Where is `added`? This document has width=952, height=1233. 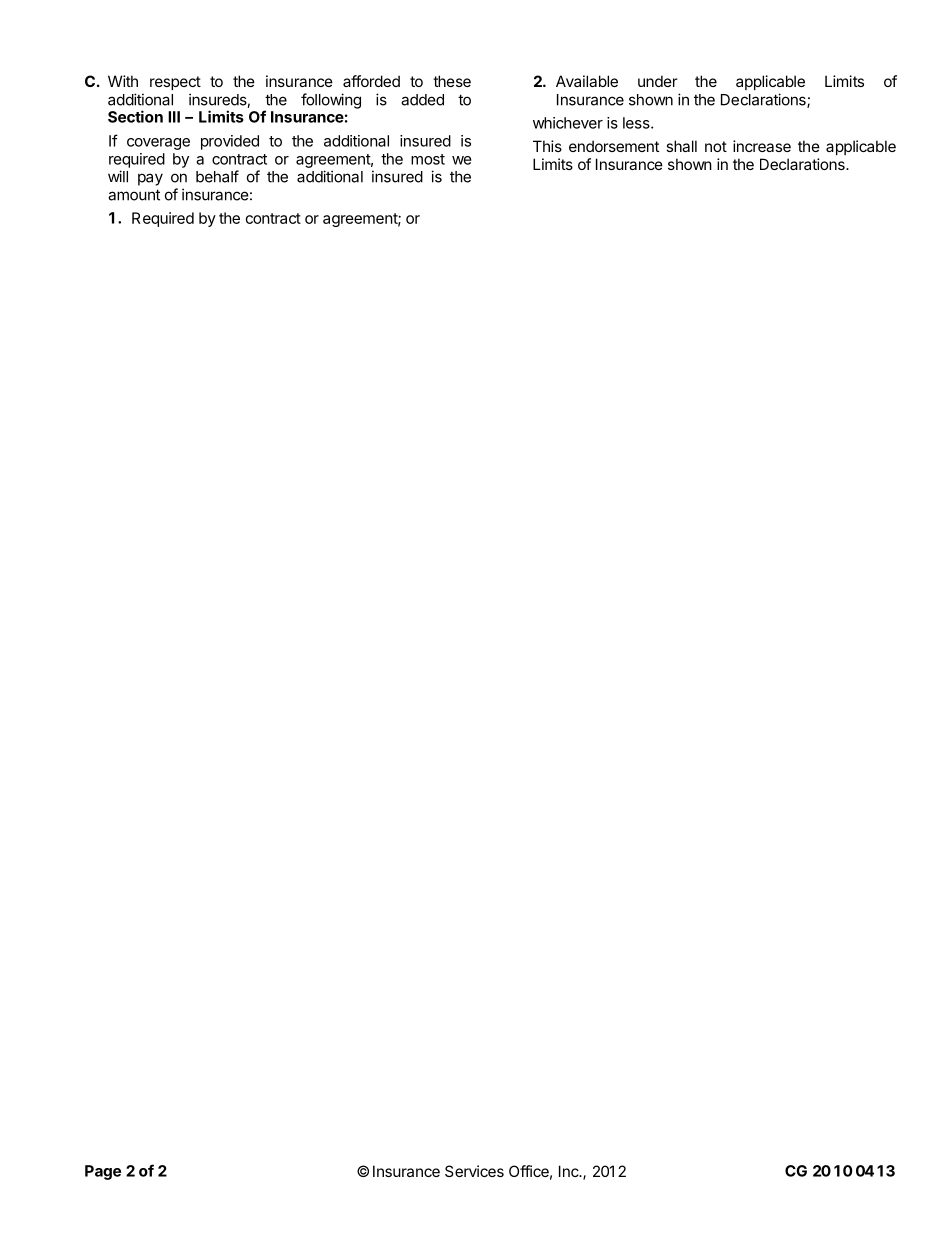
added is located at coordinates (422, 100).
